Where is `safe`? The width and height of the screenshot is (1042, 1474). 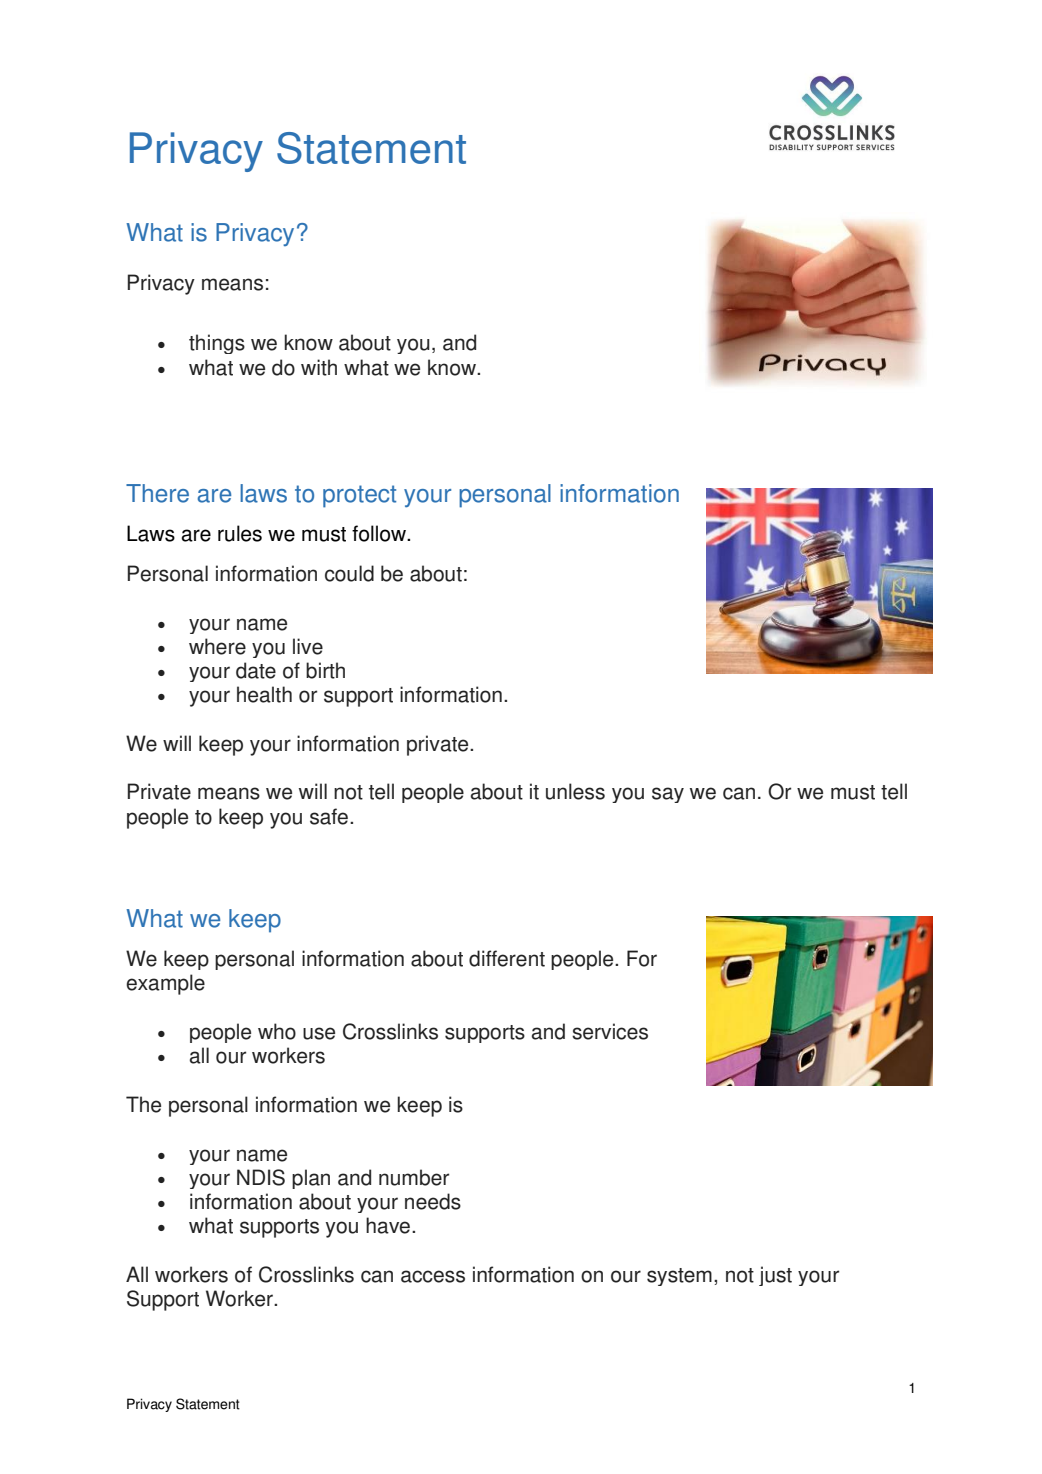
safe is located at coordinates (329, 816).
